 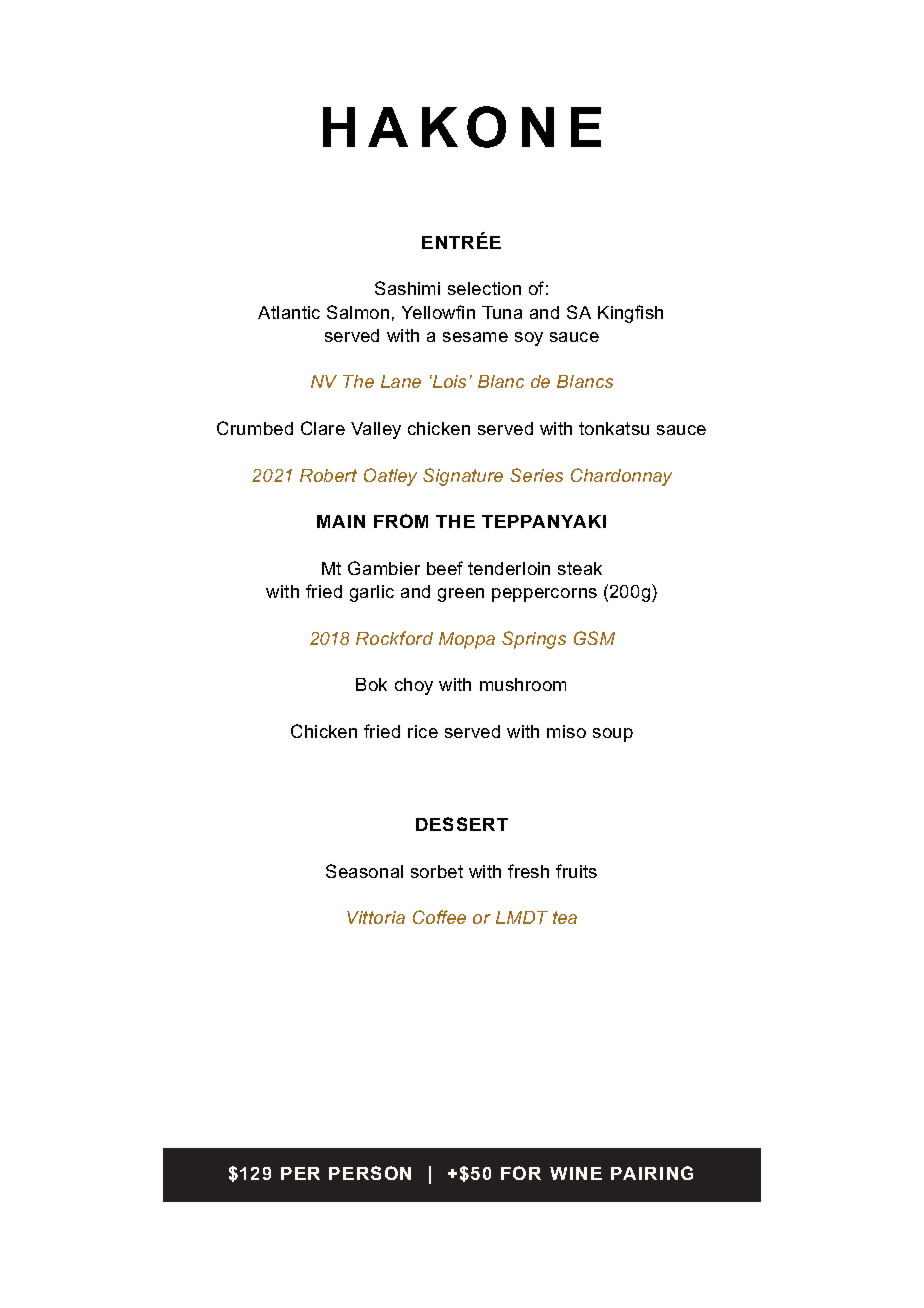 I want to click on Atlantic, so click(x=289, y=312).
